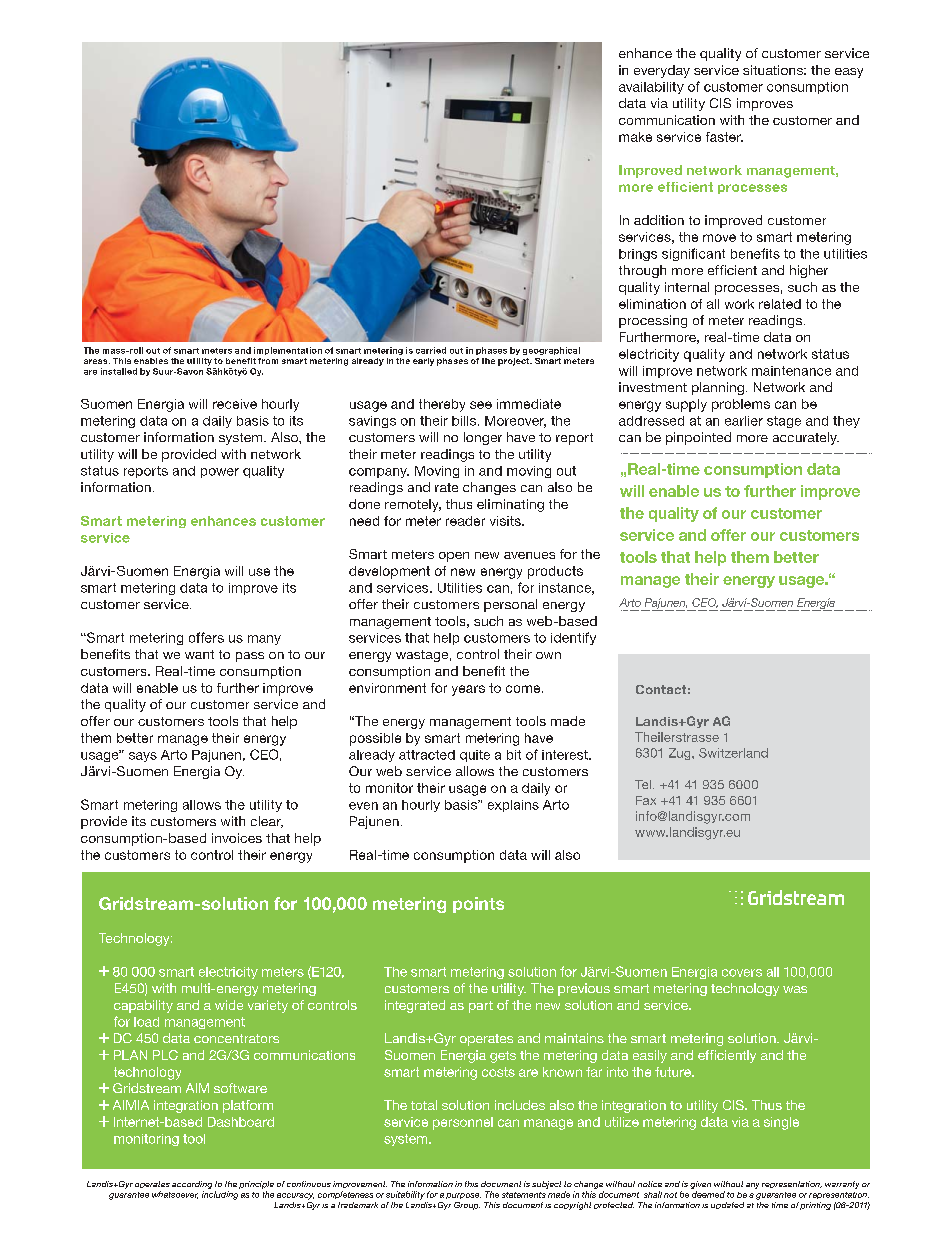 This document has width=952, height=1233. Describe the element at coordinates (288, 351) in the document. I see `implementation` at that location.
